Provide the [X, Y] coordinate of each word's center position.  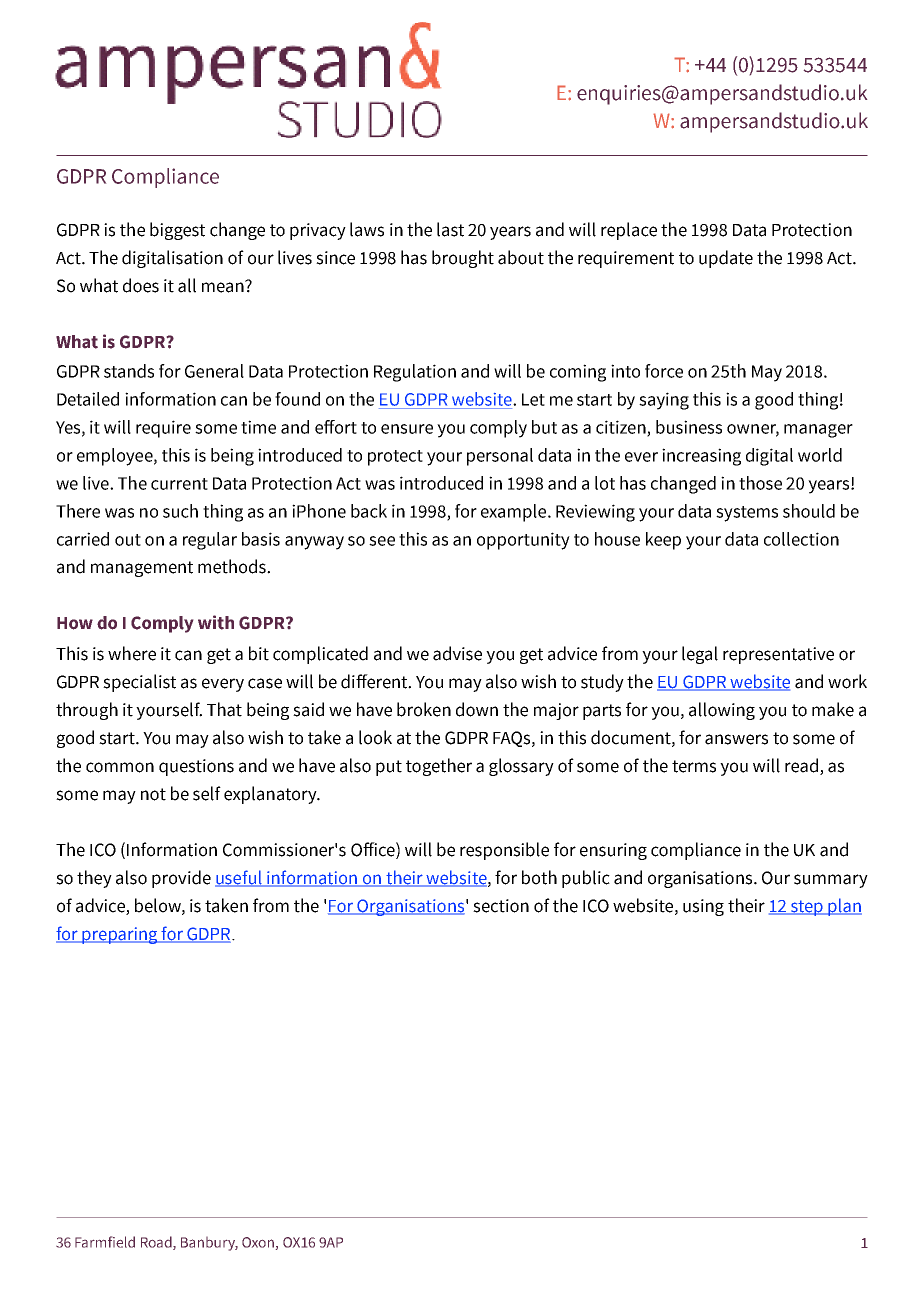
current [179, 484]
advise [457, 653]
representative [778, 655]
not [153, 794]
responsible [504, 851]
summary [831, 881]
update [726, 259]
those [760, 483]
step [807, 908]
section [501, 906]
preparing [120, 935]
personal [500, 457]
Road [157, 1243]
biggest [177, 231]
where [132, 653]
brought [463, 259]
